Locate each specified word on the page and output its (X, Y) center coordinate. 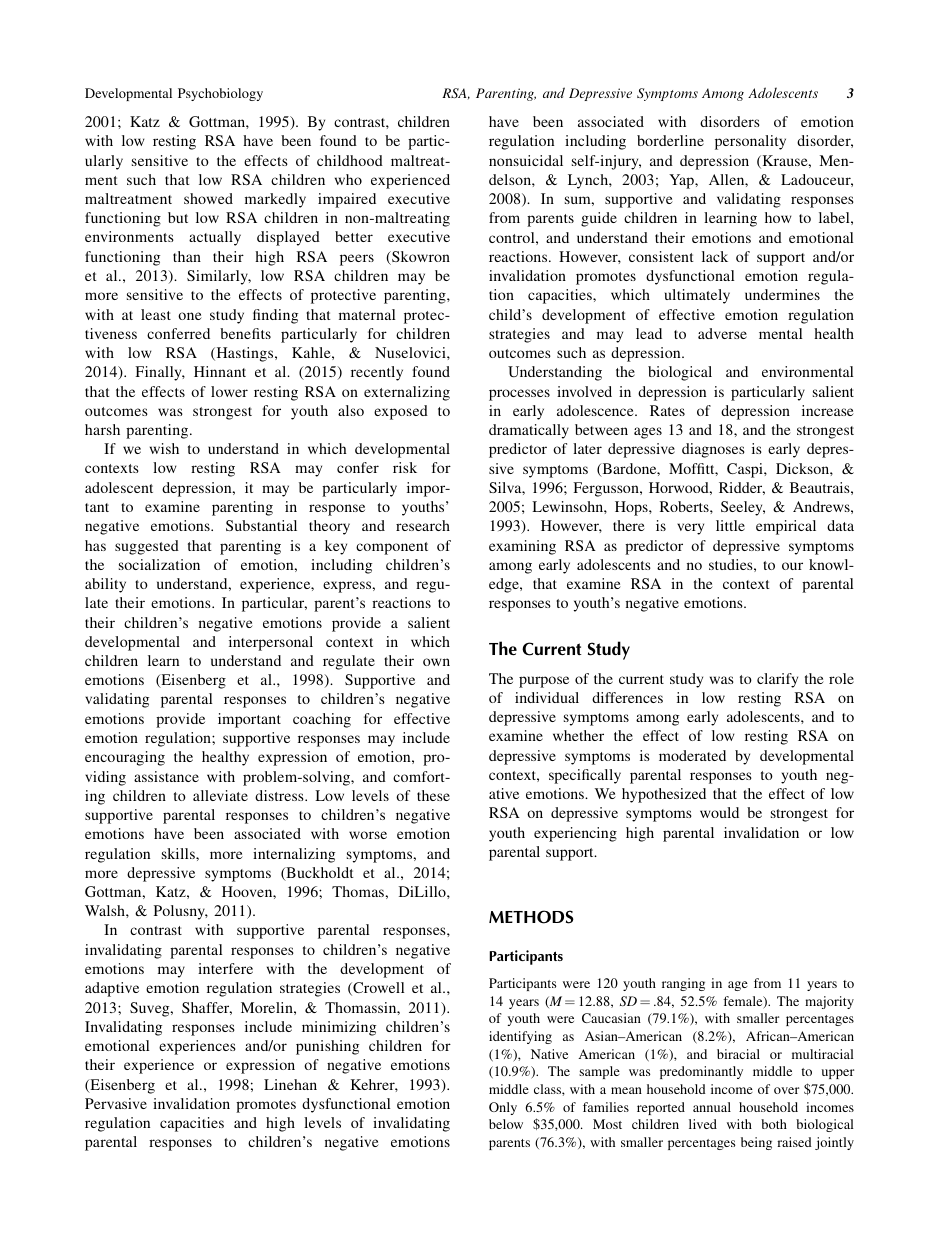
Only (503, 1108)
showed (208, 198)
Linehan (290, 1084)
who (348, 179)
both (774, 1124)
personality (750, 142)
